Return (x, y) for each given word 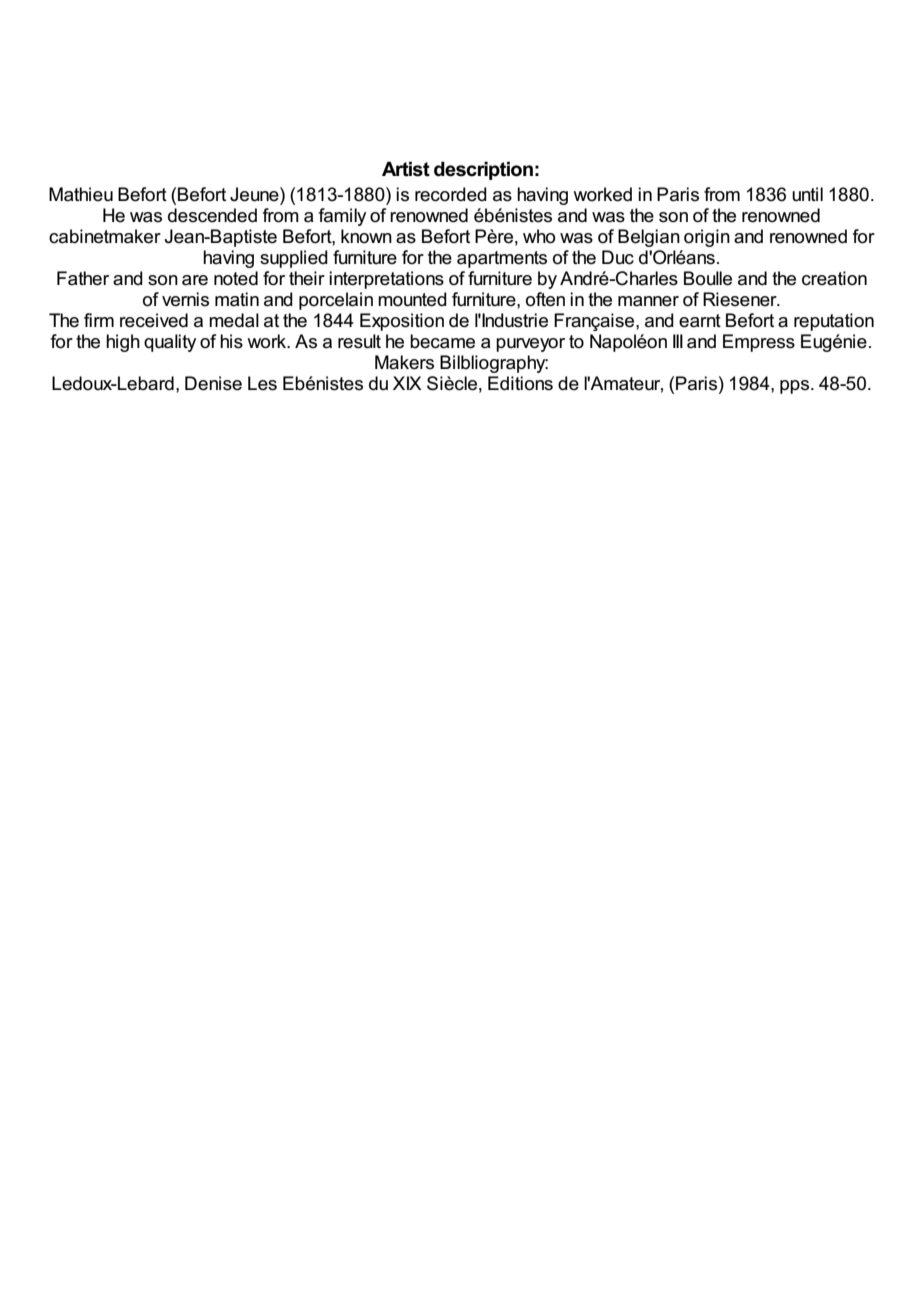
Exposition (402, 322)
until (807, 194)
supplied (294, 259)
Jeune (255, 194)
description (483, 170)
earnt (700, 321)
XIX (407, 383)
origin (707, 238)
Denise (213, 383)
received (154, 320)
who (539, 236)
